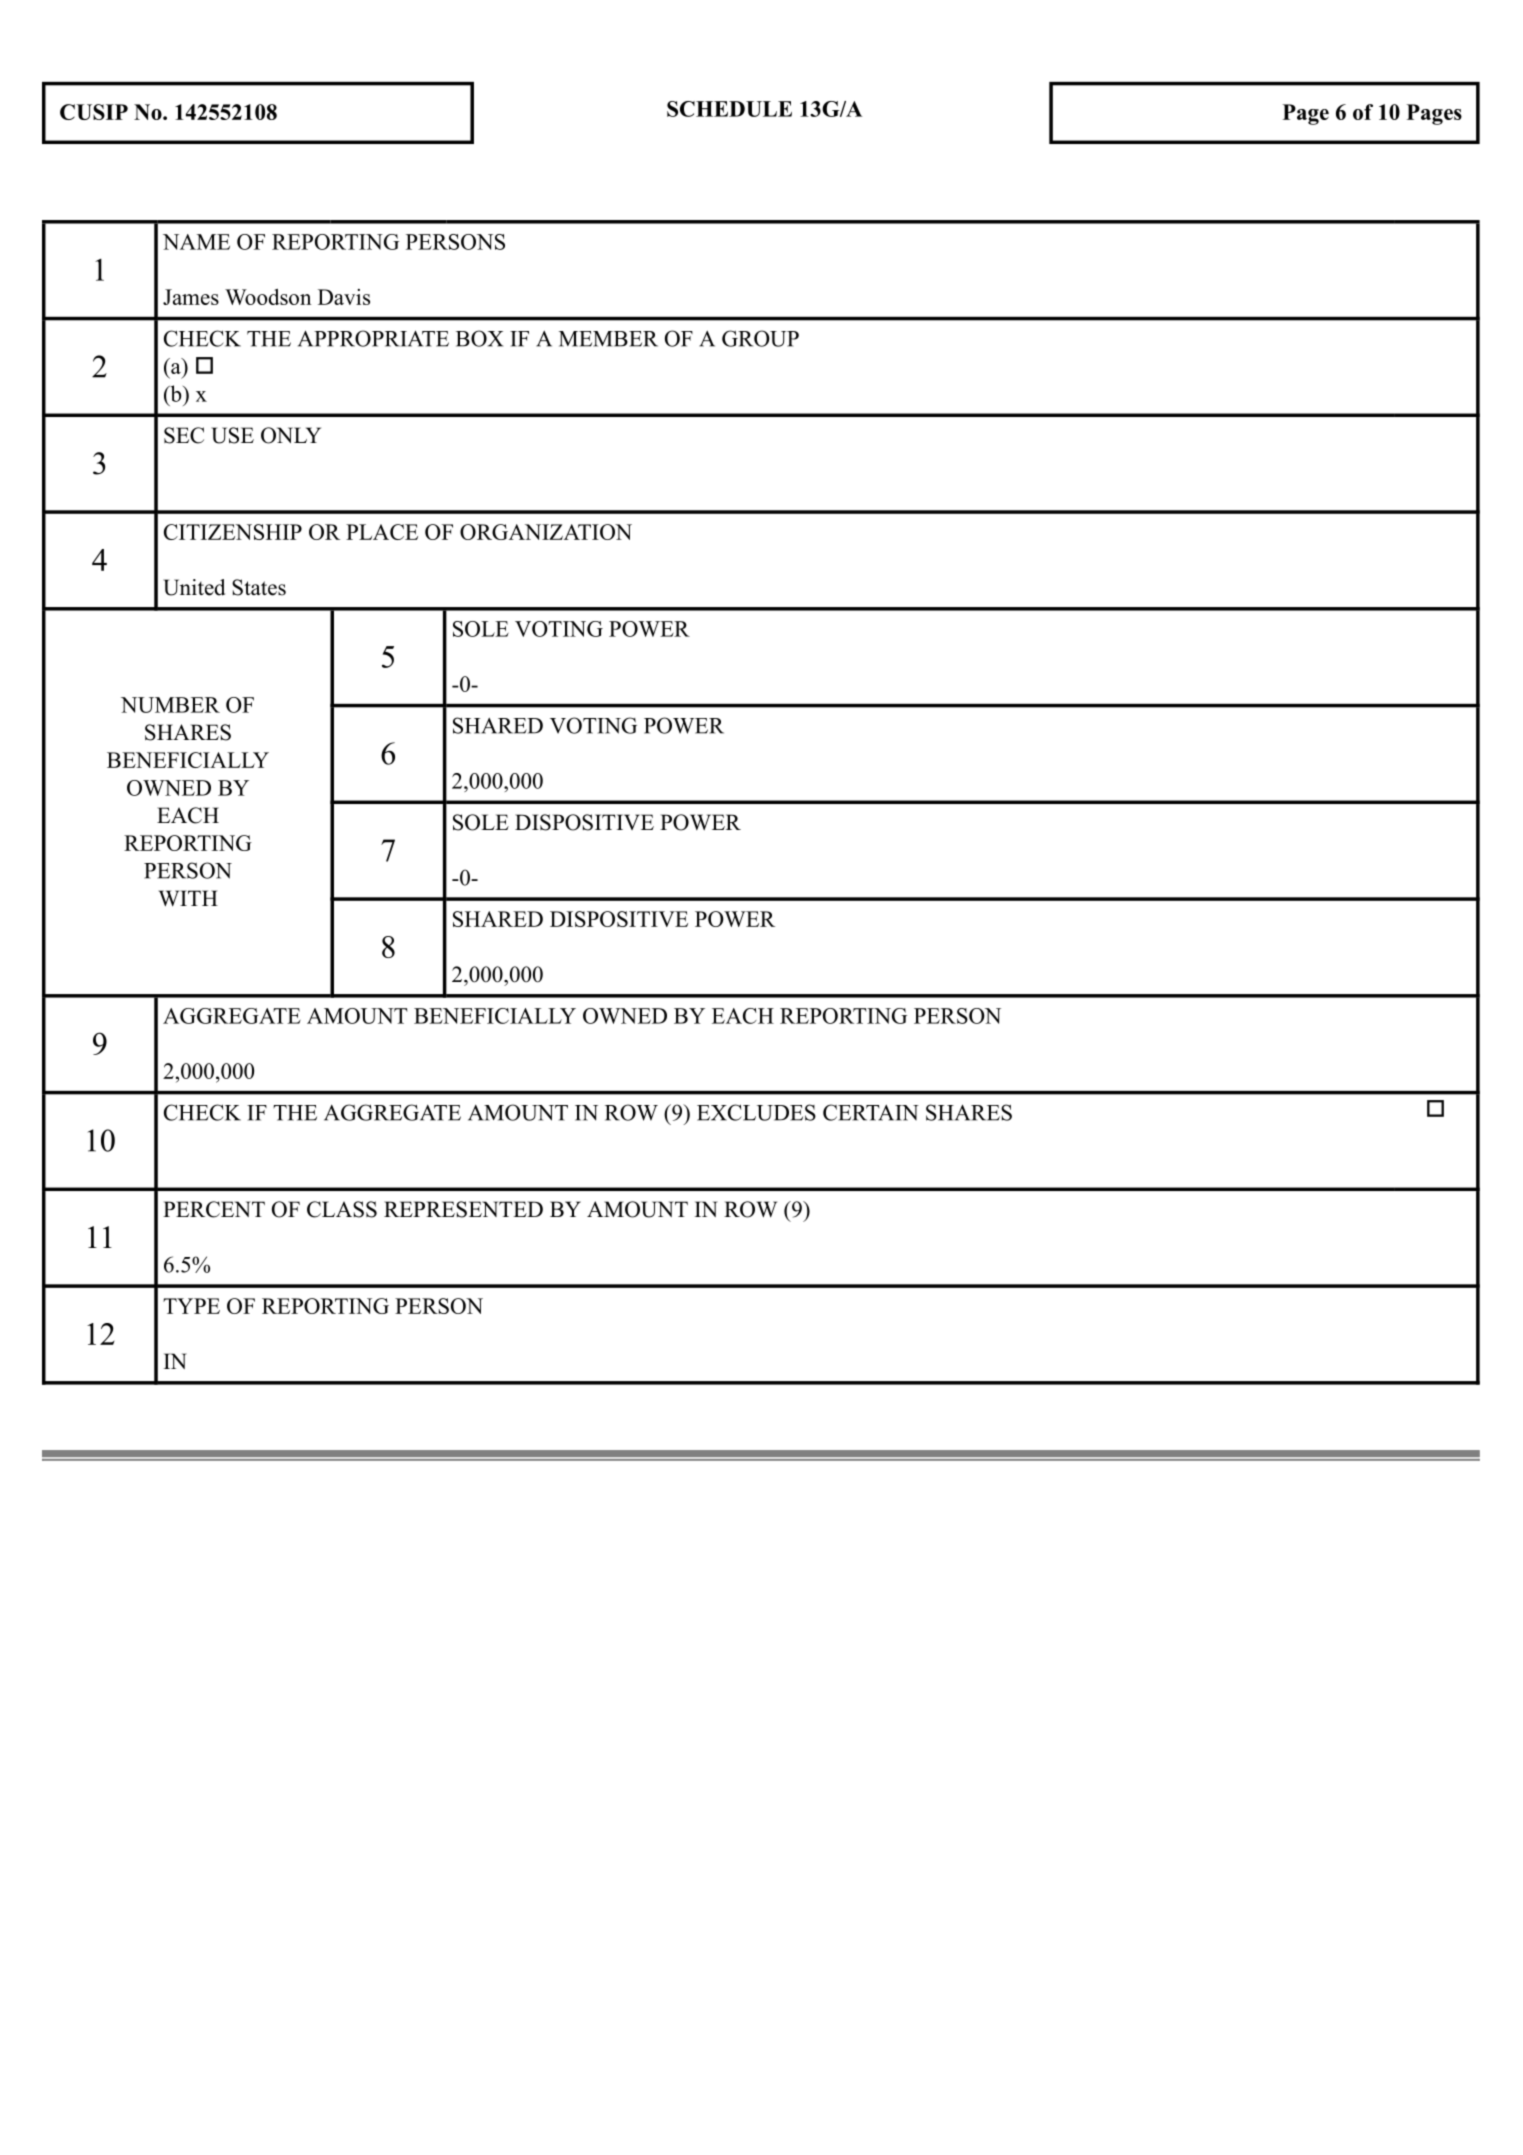 This screenshot has height=2155, width=1523. What do you see at coordinates (546, 532) in the screenshot?
I see `ORGANIZATION` at bounding box center [546, 532].
